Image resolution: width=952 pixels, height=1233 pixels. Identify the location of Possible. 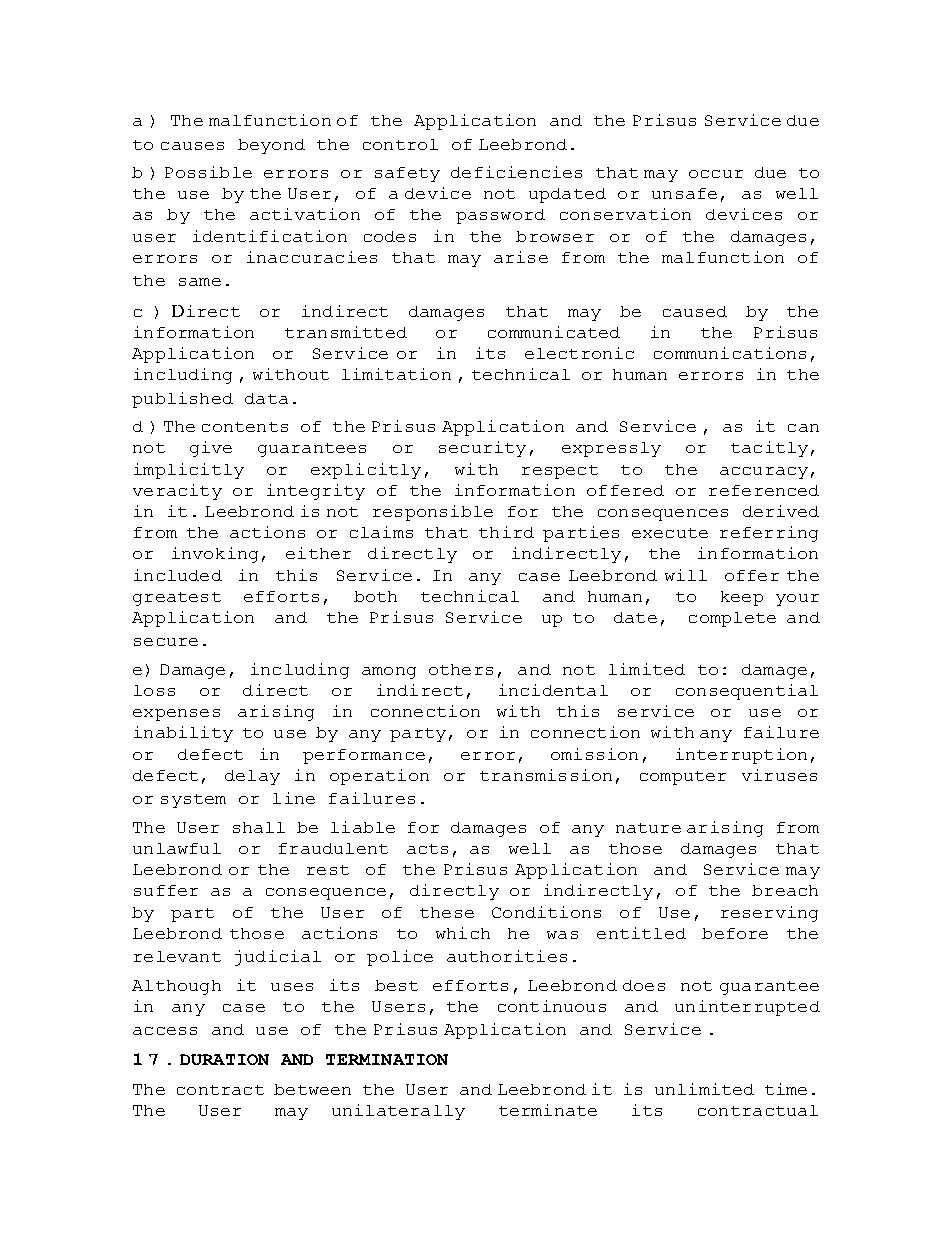
(208, 172).
